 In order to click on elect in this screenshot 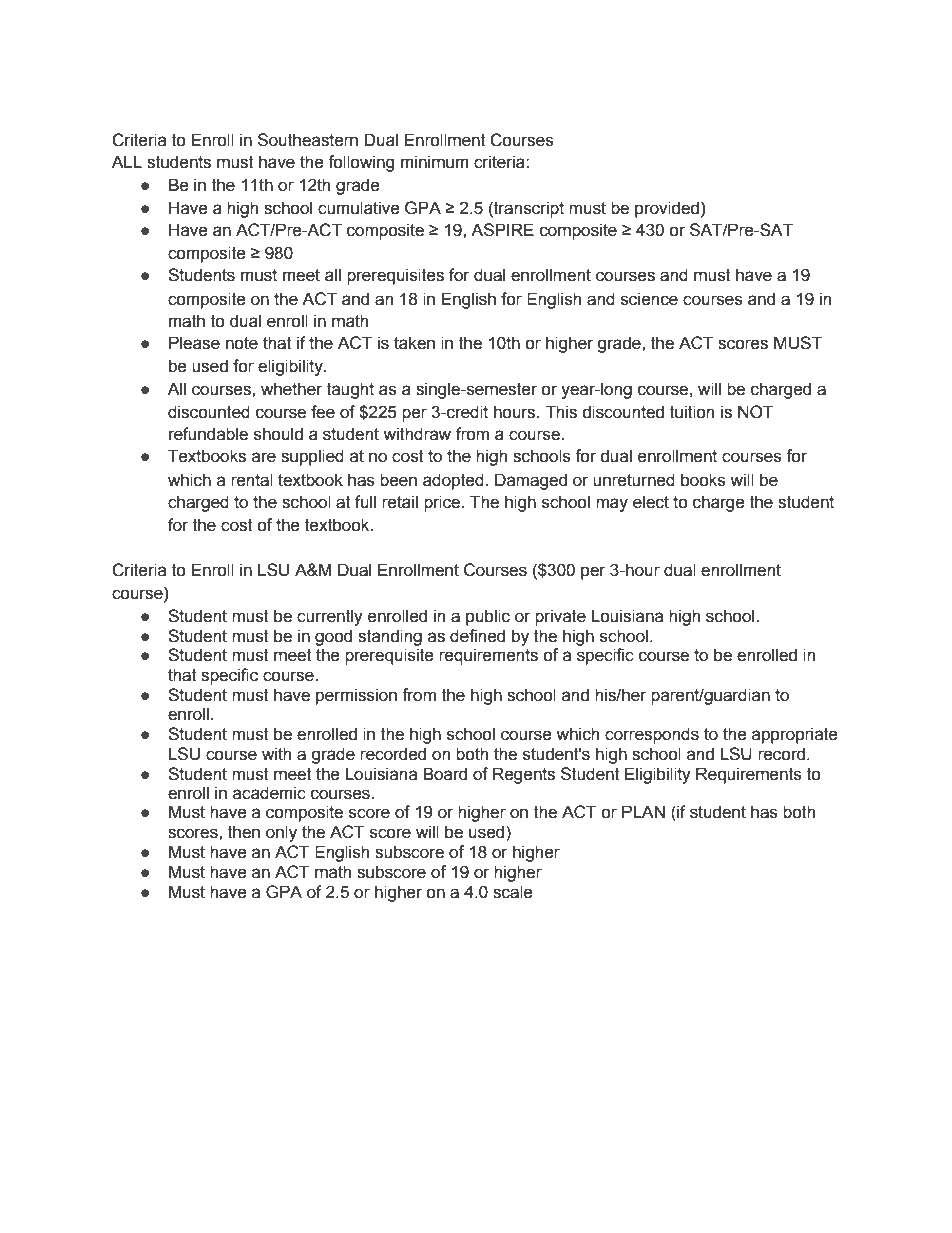, I will do `click(651, 502)`.
